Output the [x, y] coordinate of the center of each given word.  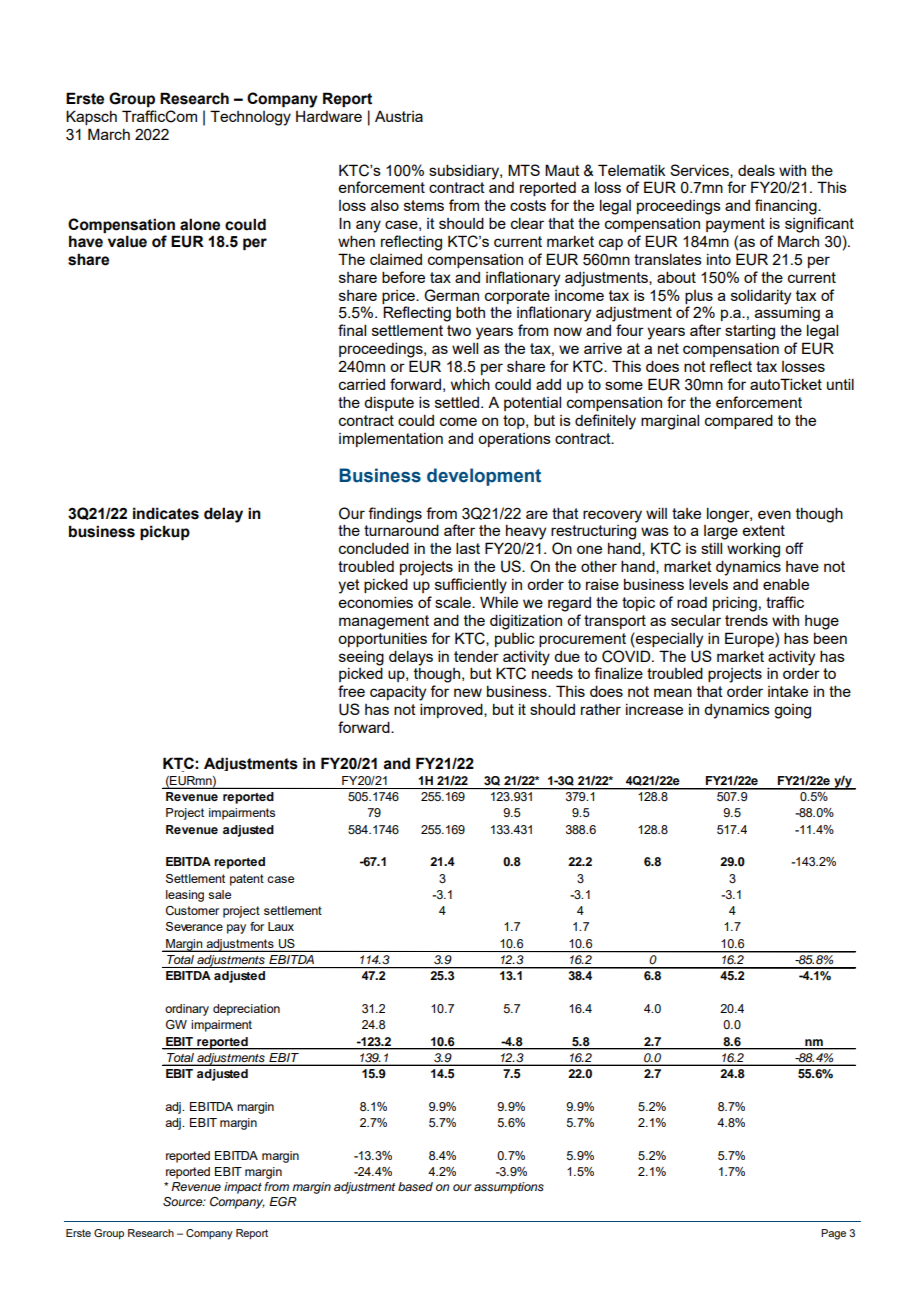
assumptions [509, 1188]
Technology [250, 118]
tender [476, 656]
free [351, 691]
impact [243, 1188]
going [792, 711]
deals [756, 170]
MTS [524, 170]
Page [833, 1234]
